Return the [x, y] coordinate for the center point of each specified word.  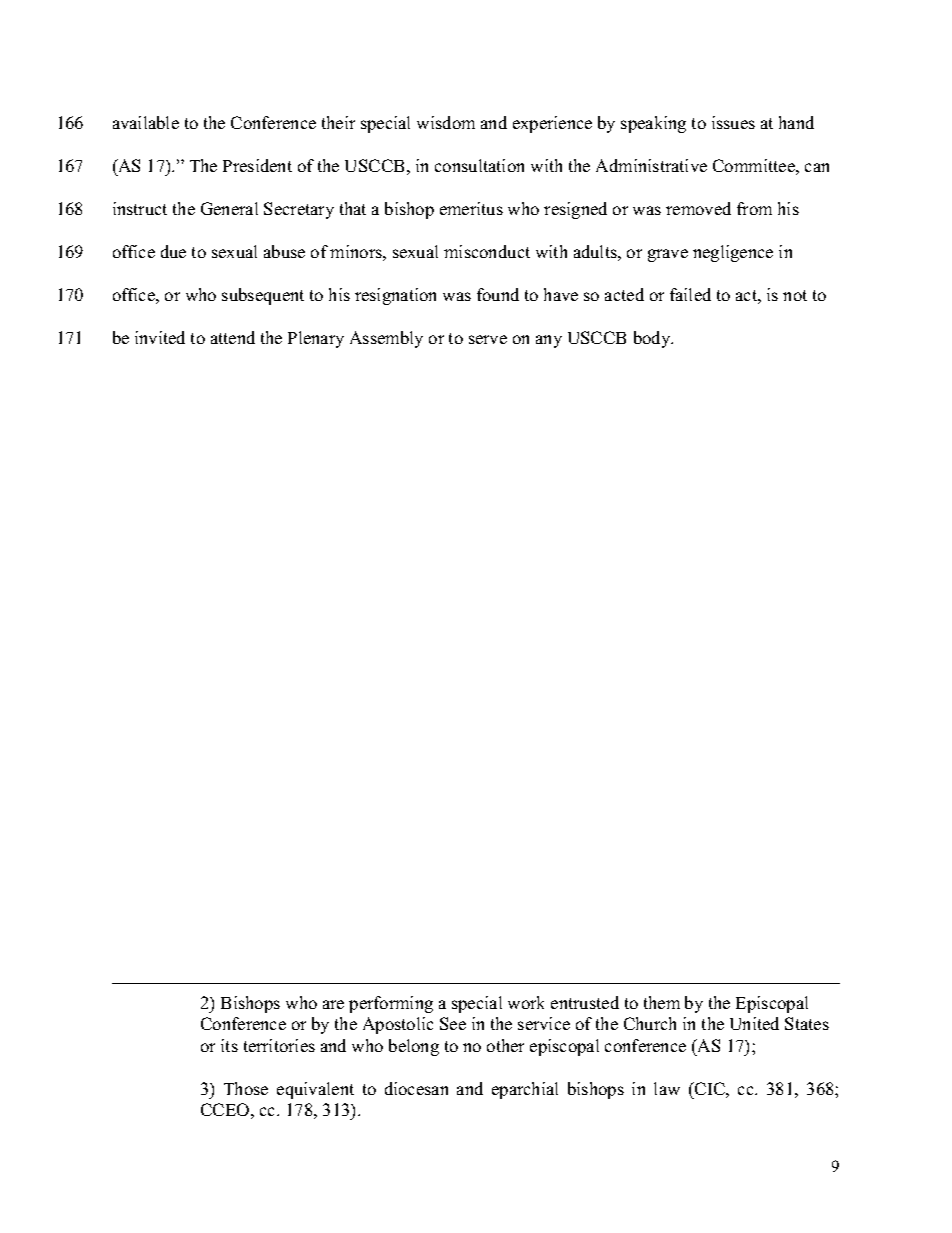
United [754, 1023]
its [229, 1045]
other [505, 1045]
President [257, 165]
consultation [479, 165]
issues [733, 122]
